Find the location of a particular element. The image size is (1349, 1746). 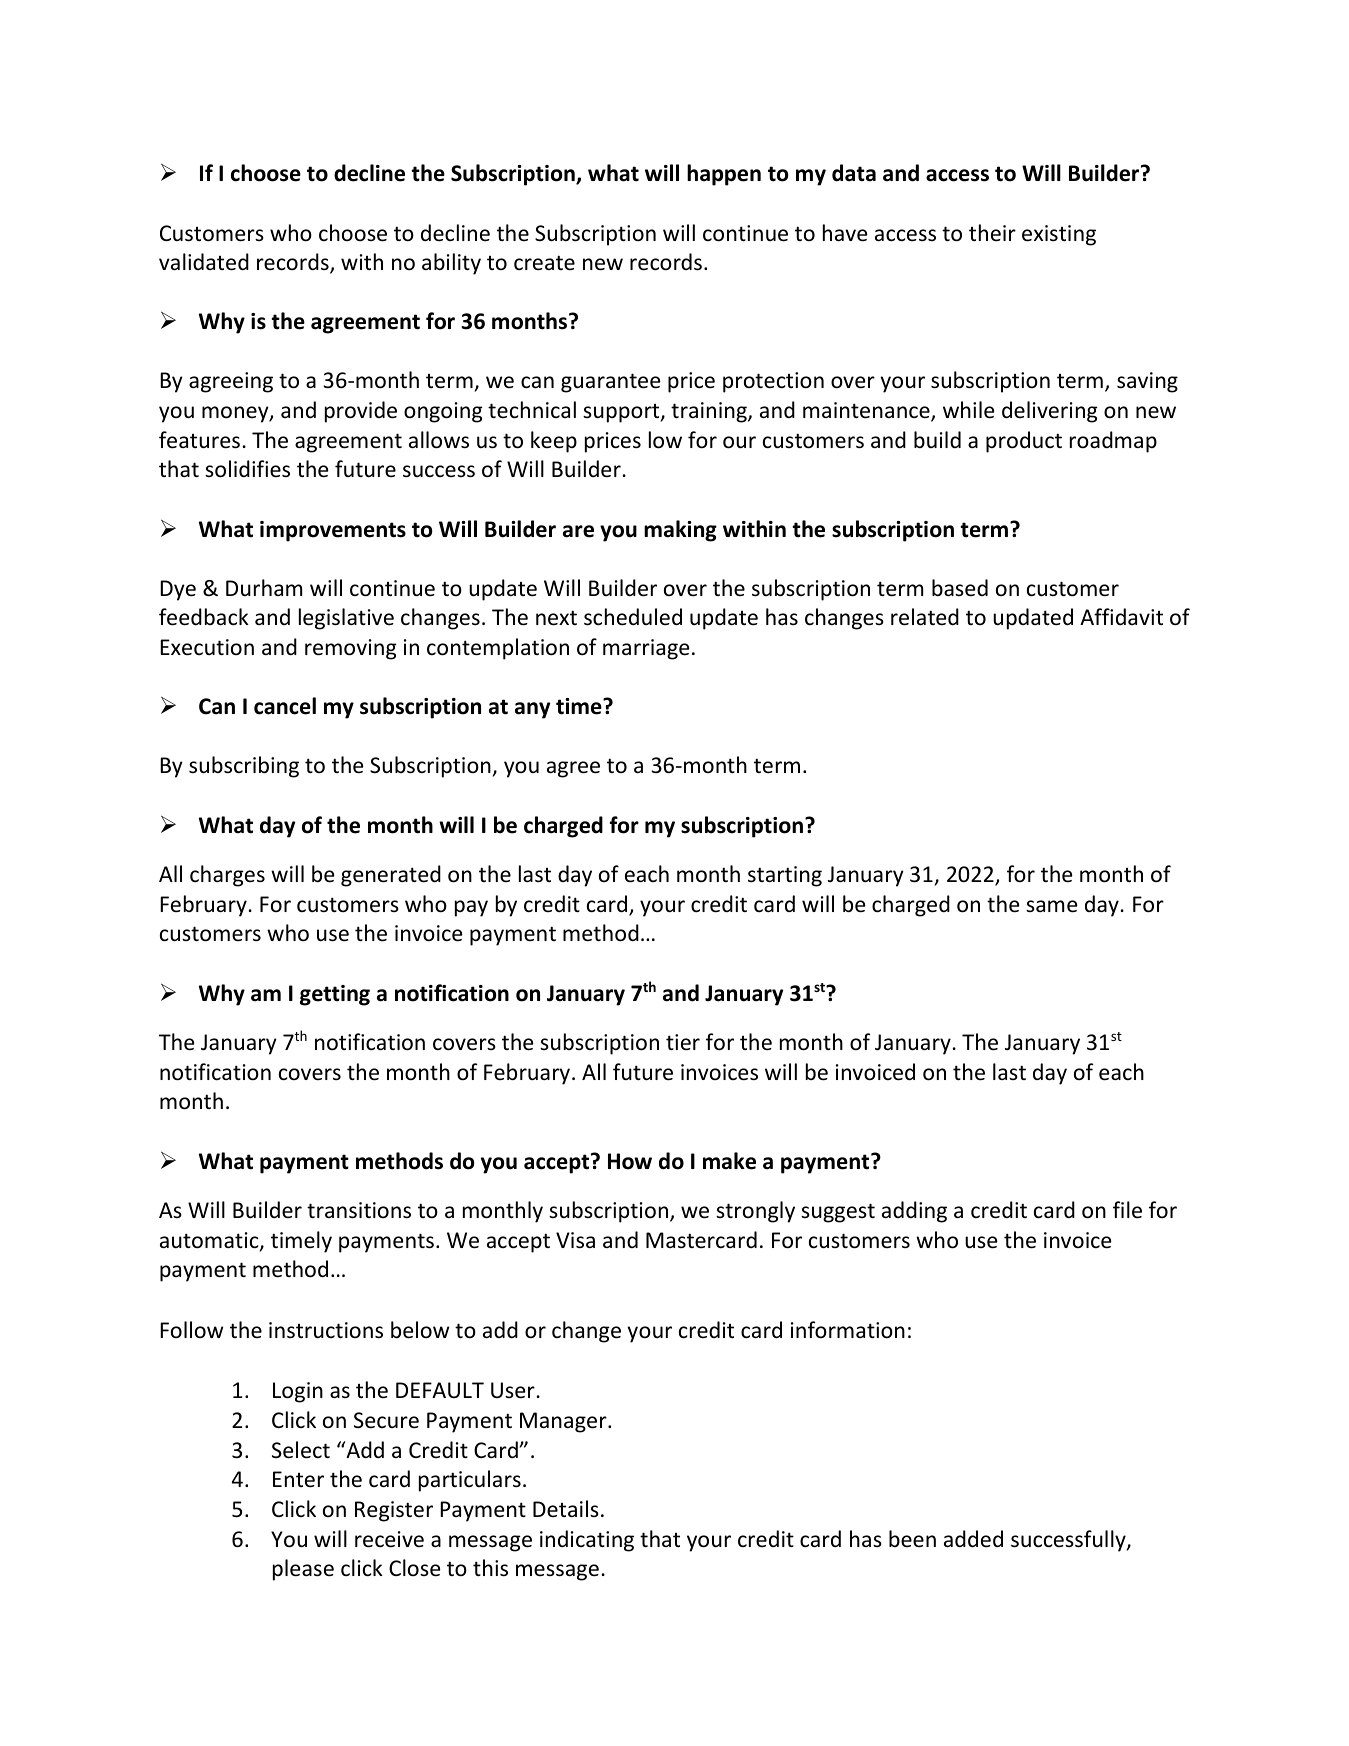

file is located at coordinates (1127, 1210).
